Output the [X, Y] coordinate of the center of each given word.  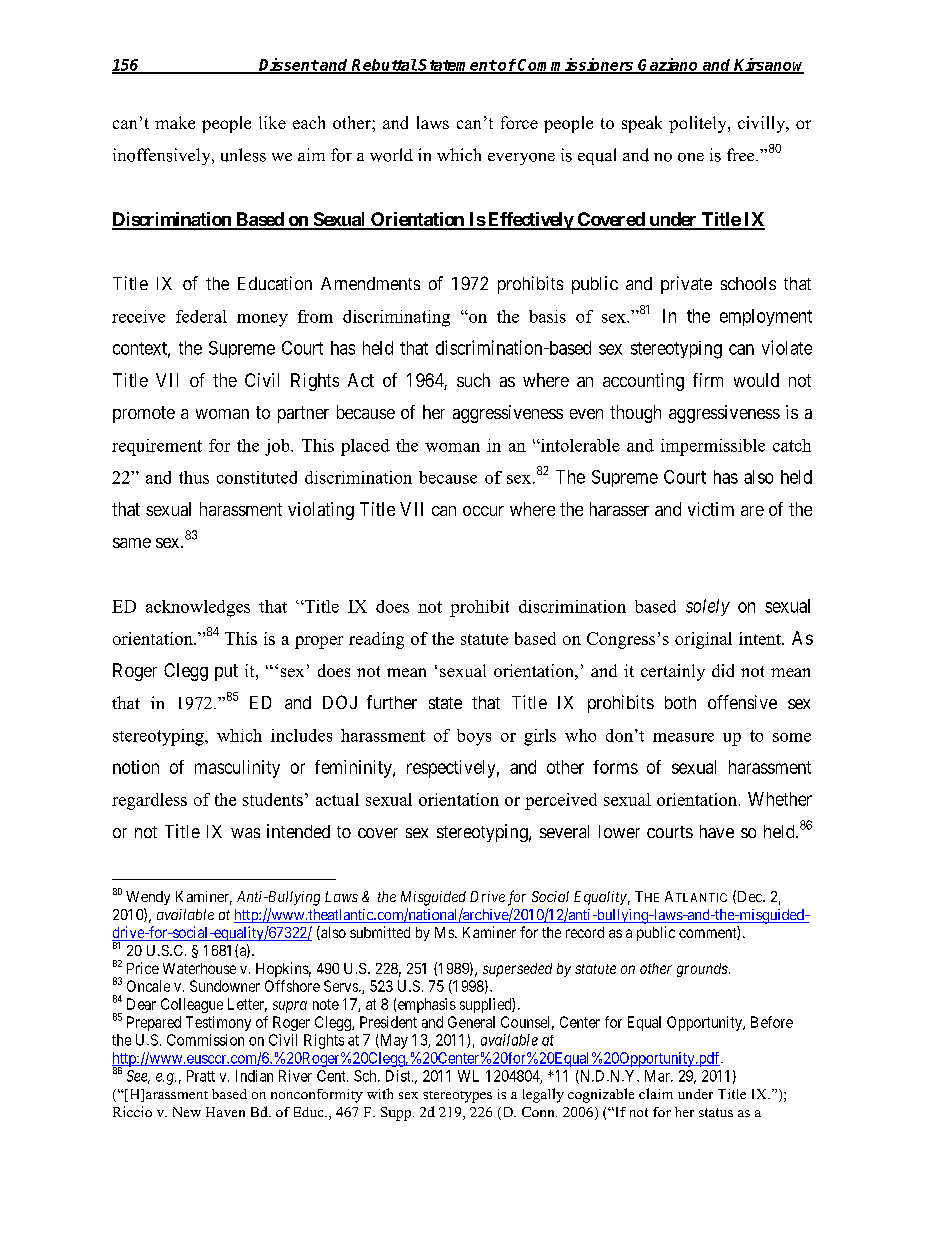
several [564, 831]
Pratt [201, 1076]
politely [699, 124]
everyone [521, 159]
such [473, 380]
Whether [780, 799]
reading [376, 640]
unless [243, 155]
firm [708, 380]
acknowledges [198, 608]
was [245, 833]
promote [144, 414]
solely [708, 607]
